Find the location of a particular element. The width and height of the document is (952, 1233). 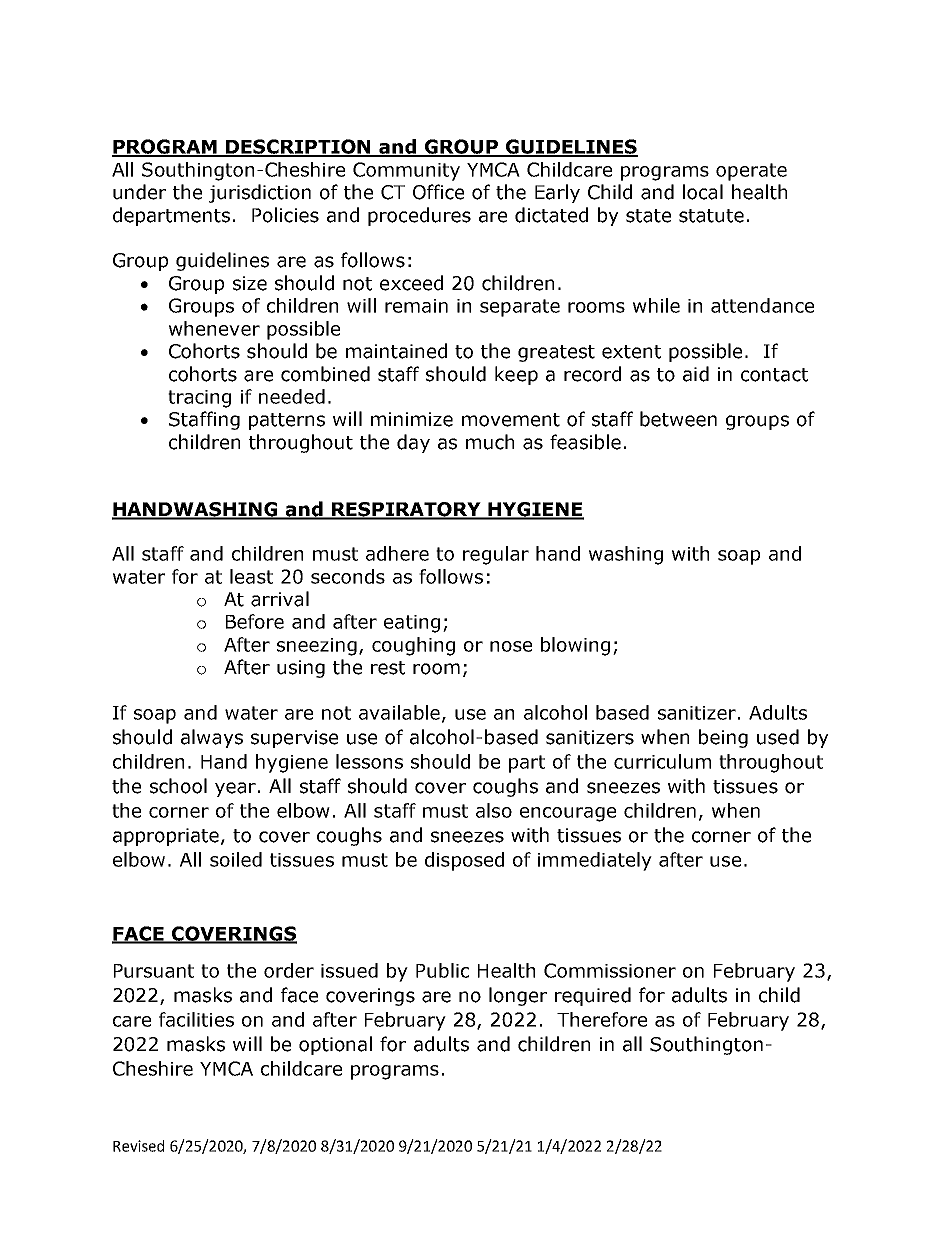

Revised is located at coordinates (138, 1146).
